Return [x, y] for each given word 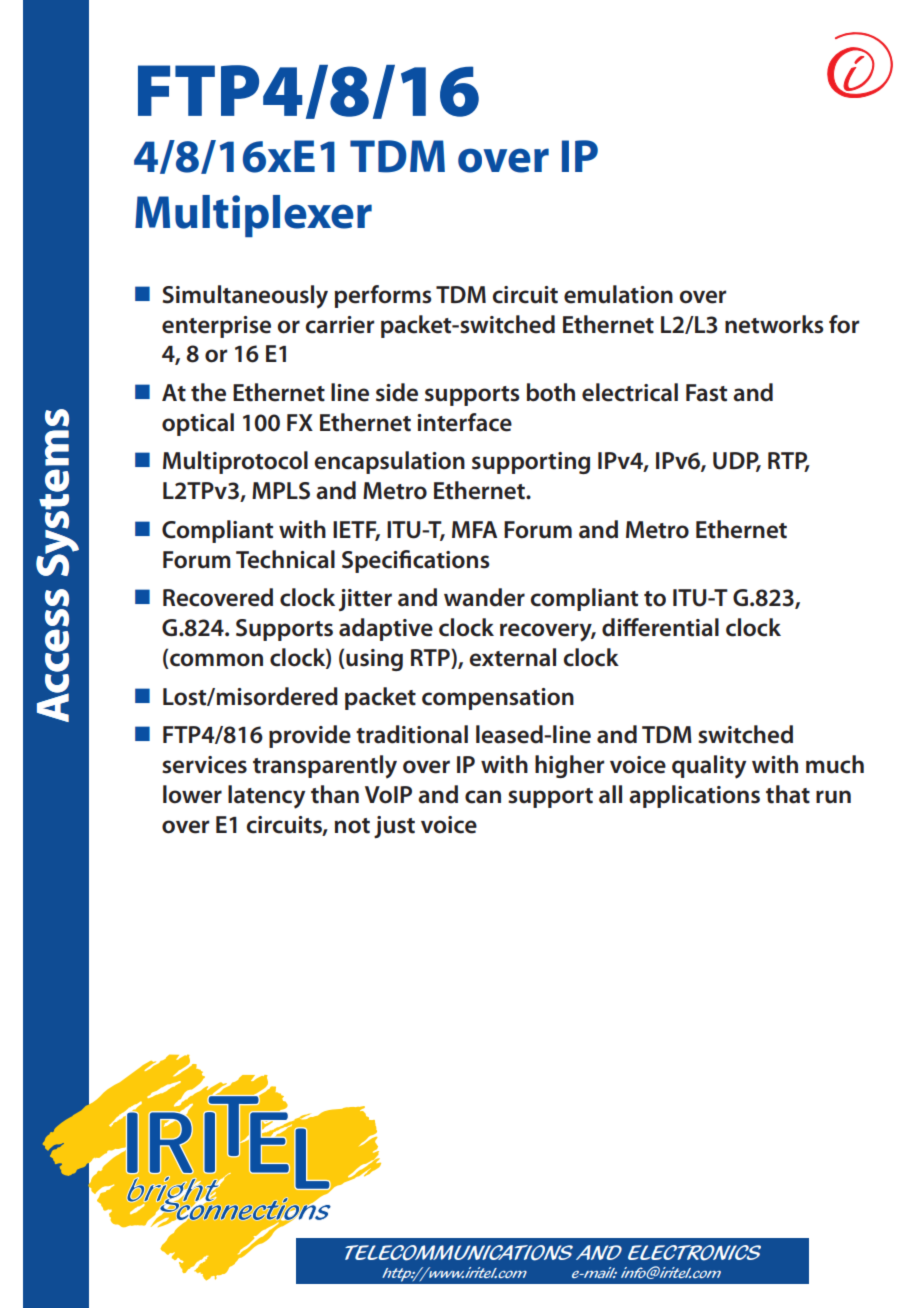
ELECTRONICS [694, 1253]
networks [774, 324]
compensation [498, 699]
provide [310, 736]
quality [709, 767]
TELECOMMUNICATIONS [459, 1253]
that [788, 794]
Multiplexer [253, 216]
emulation [618, 294]
